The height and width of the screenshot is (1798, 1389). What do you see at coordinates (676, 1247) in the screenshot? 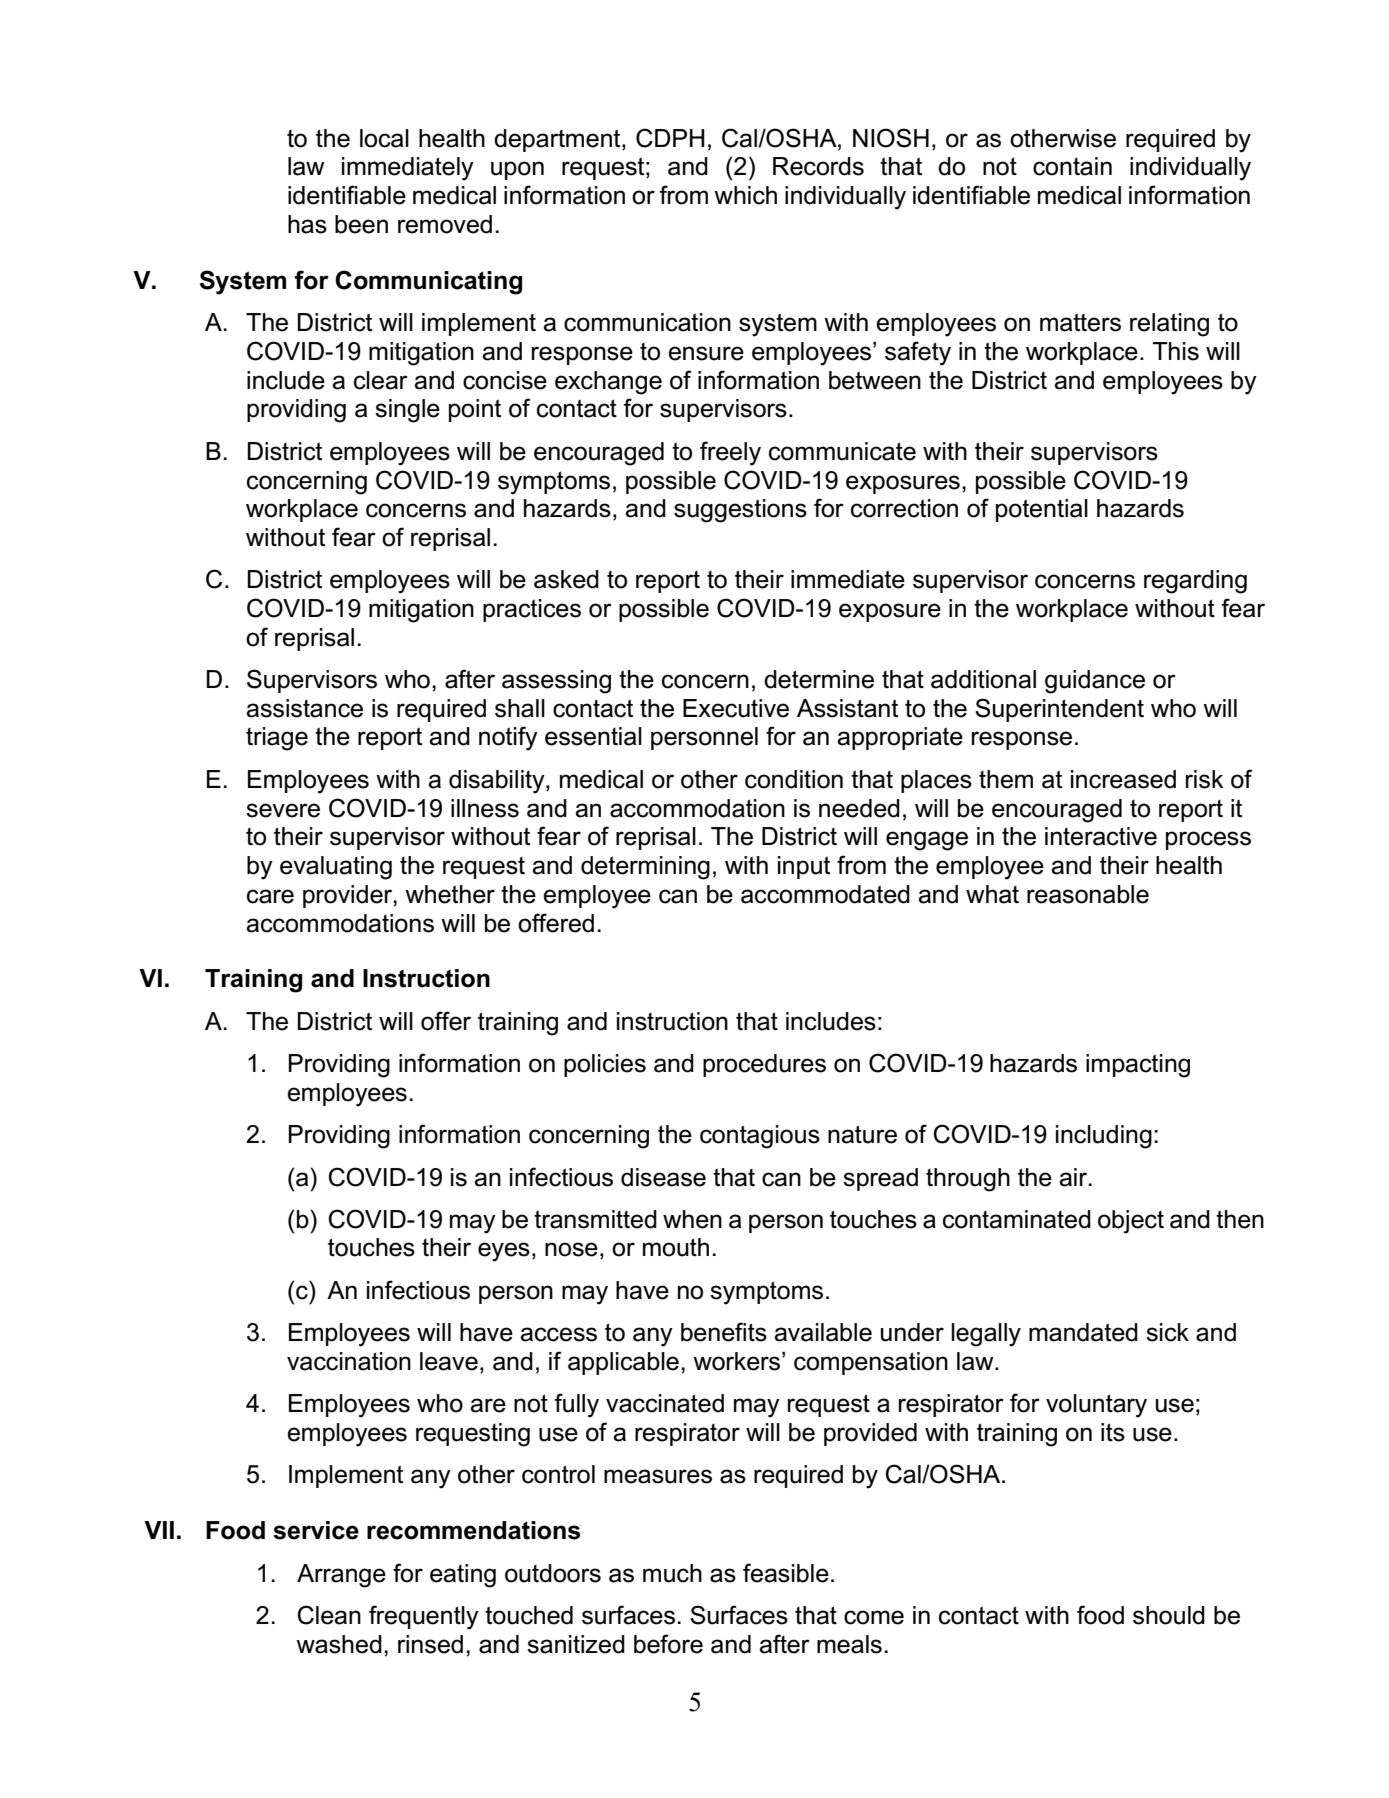
I see `mouth` at bounding box center [676, 1247].
